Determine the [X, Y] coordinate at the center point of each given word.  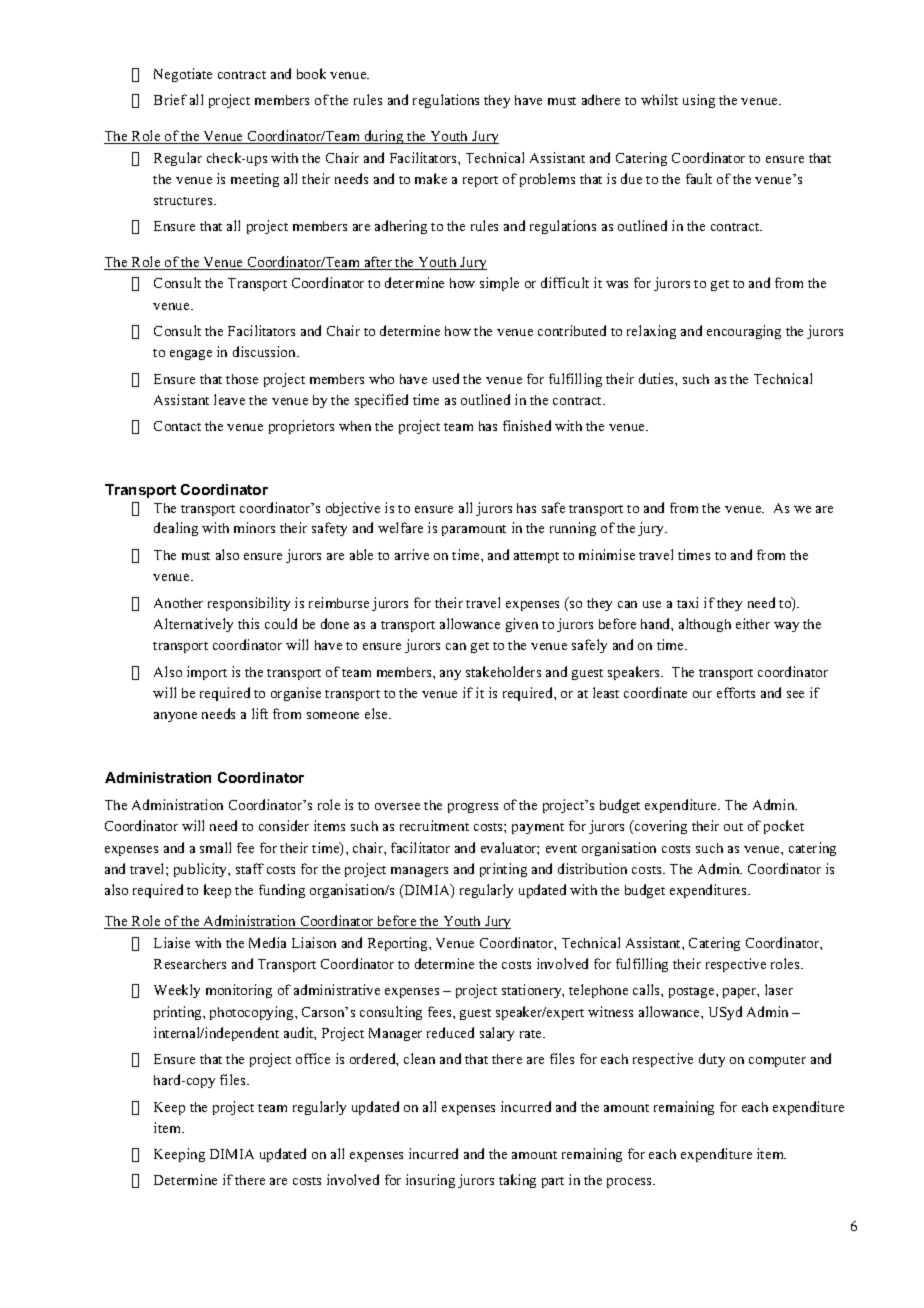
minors [254, 527]
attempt [536, 557]
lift [260, 713]
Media [267, 942]
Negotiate [183, 75]
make [431, 178]
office [313, 1058]
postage [693, 992]
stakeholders [503, 671]
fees [441, 1011]
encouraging [744, 332]
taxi [687, 602]
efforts [736, 692]
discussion [266, 351]
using [699, 101]
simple [499, 284]
